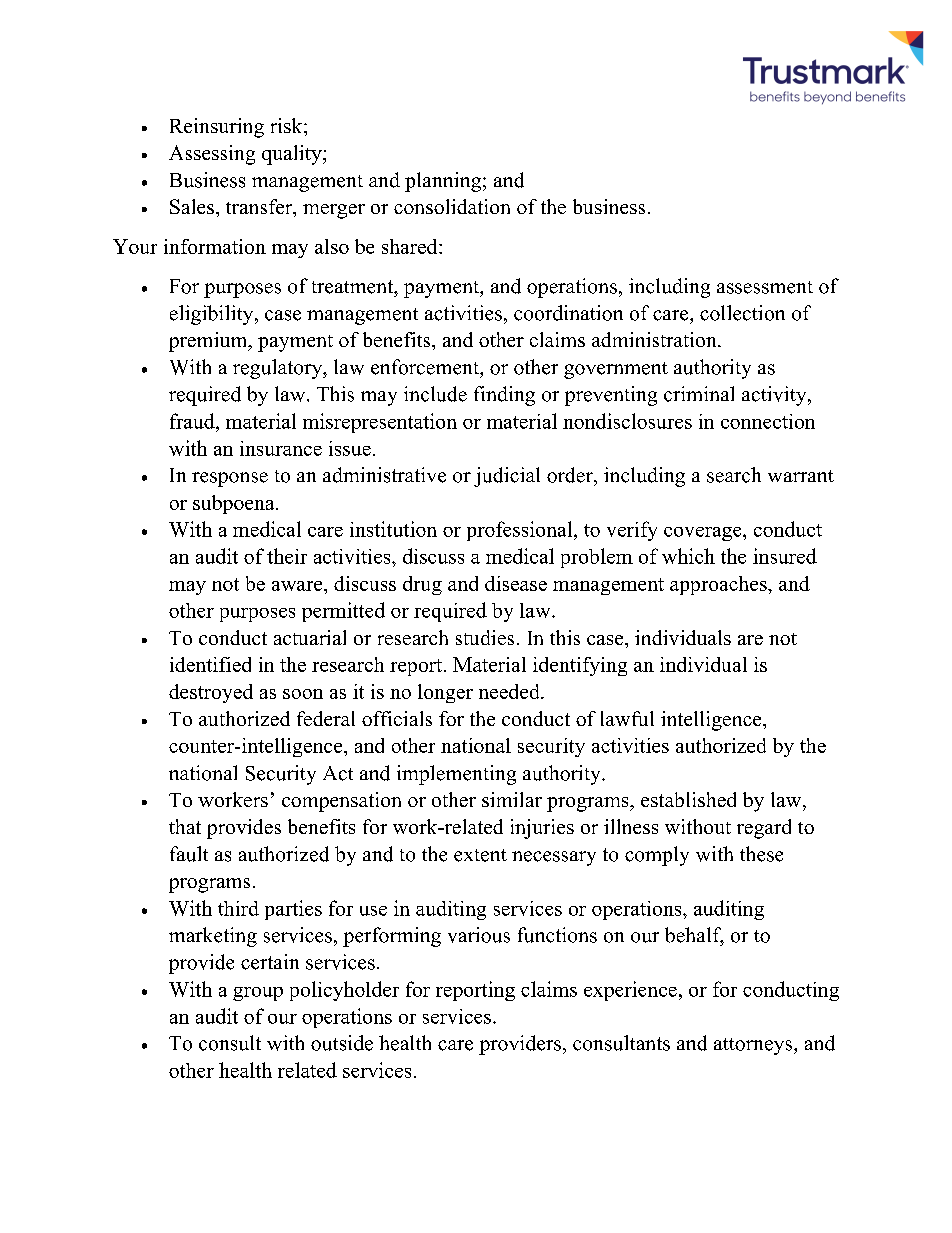 The image size is (952, 1233). What do you see at coordinates (768, 421) in the screenshot?
I see `connection` at bounding box center [768, 421].
